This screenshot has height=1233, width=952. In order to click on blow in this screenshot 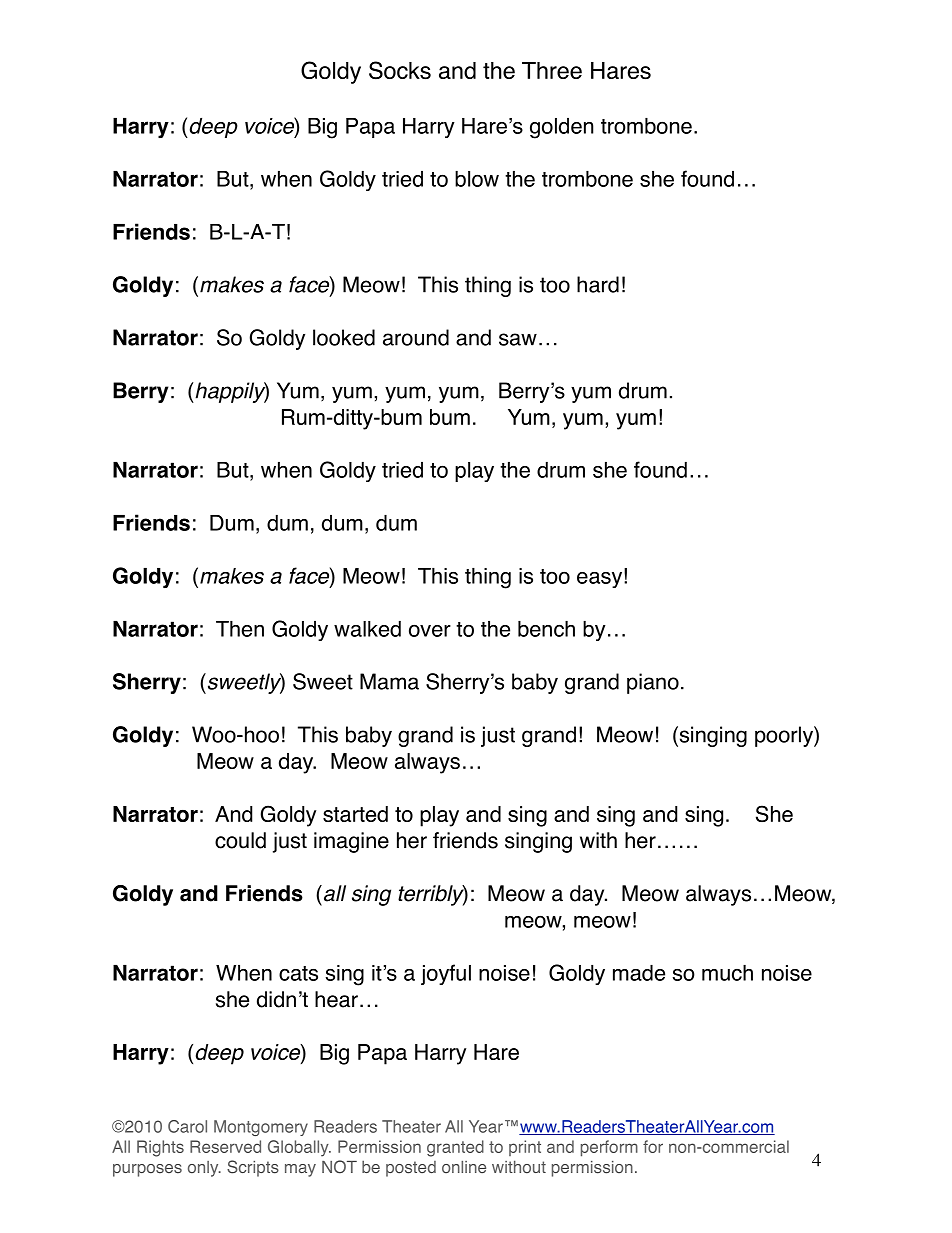, I will do `click(477, 179)`.
